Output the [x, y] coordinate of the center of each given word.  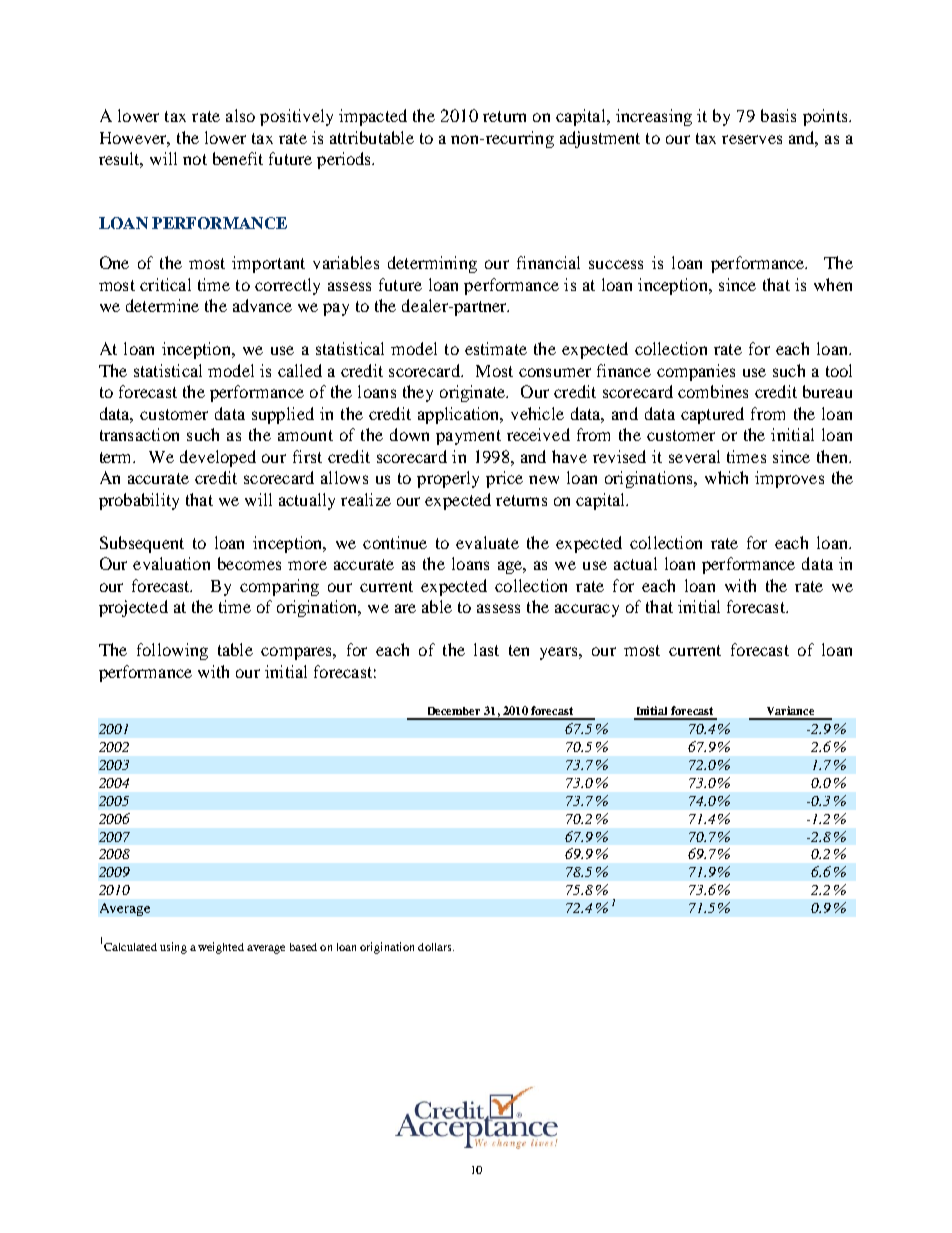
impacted [373, 117]
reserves [752, 139]
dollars [436, 947]
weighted [221, 948]
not [195, 159]
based [303, 947]
